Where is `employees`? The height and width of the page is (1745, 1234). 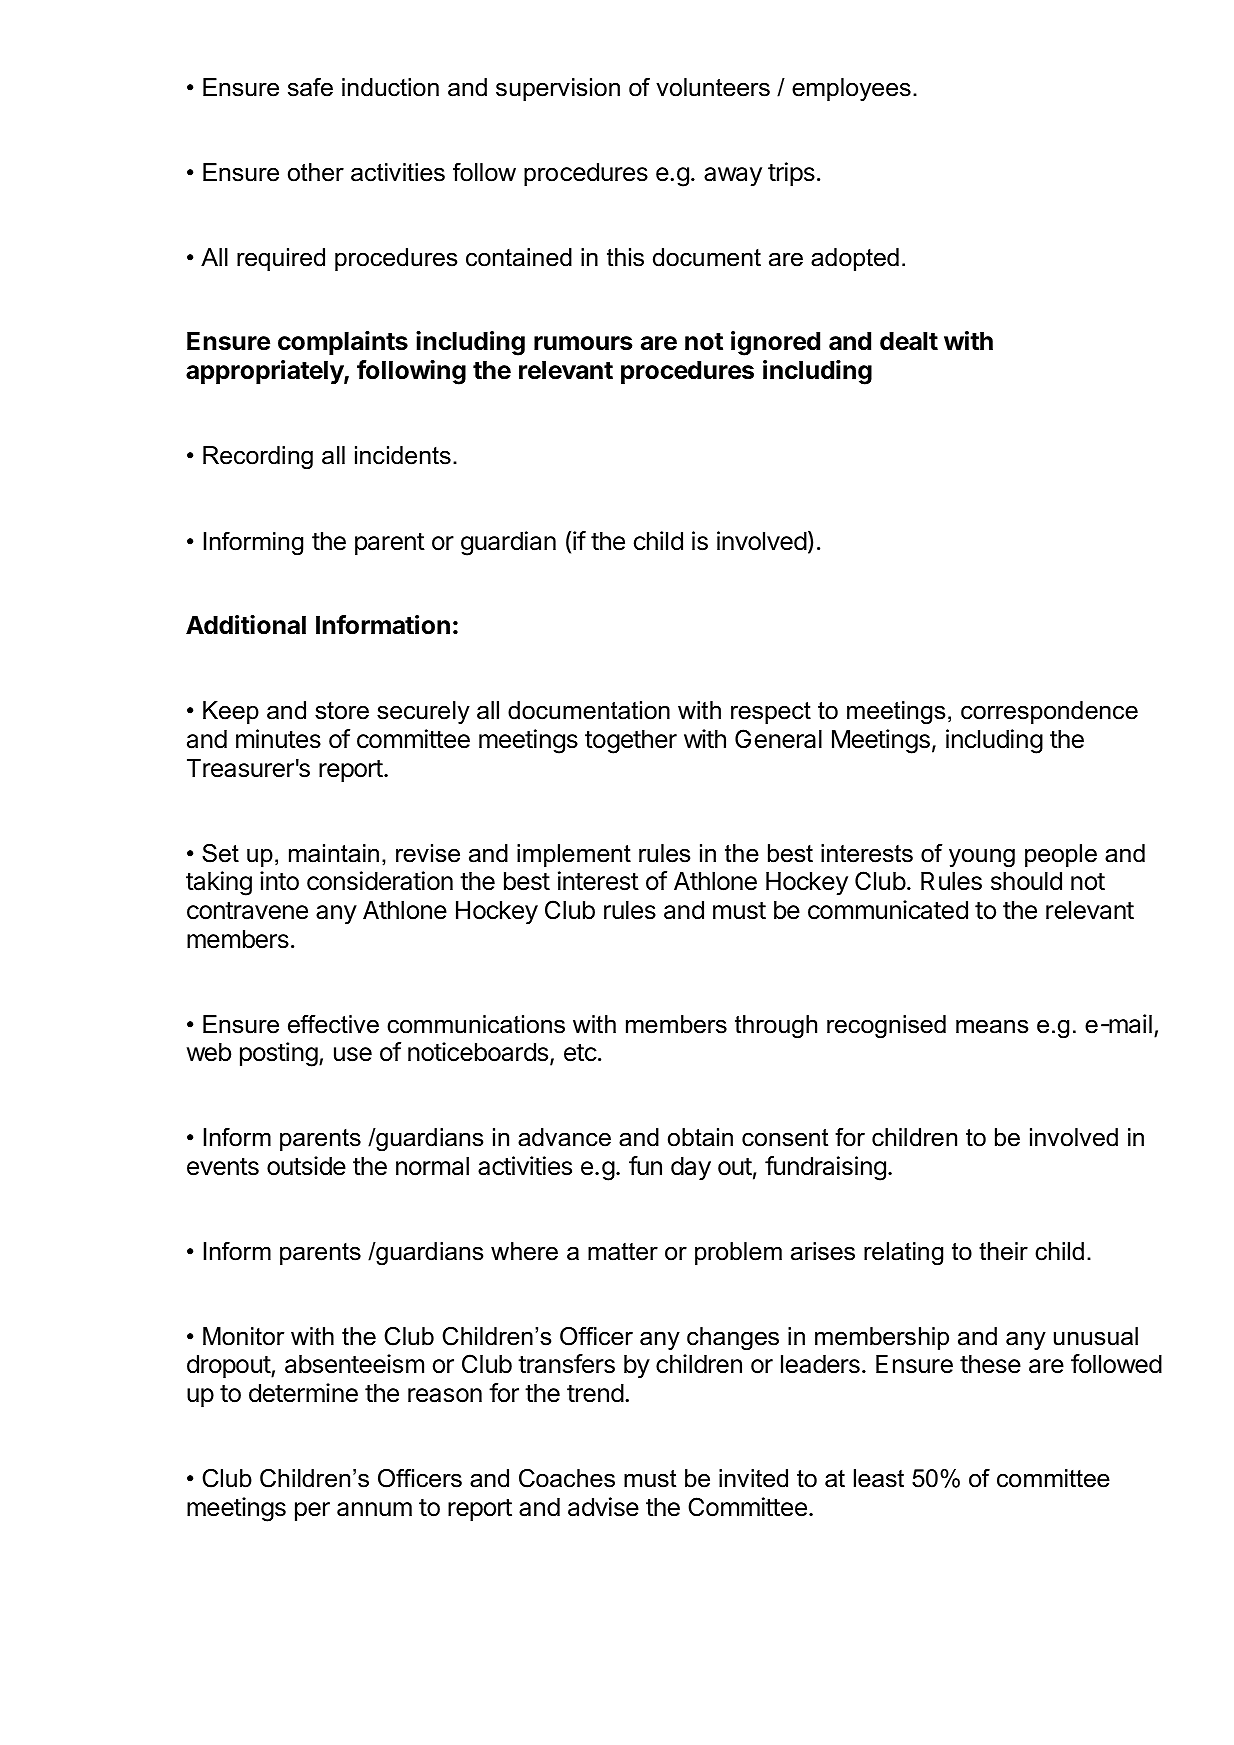 employees is located at coordinates (851, 90).
